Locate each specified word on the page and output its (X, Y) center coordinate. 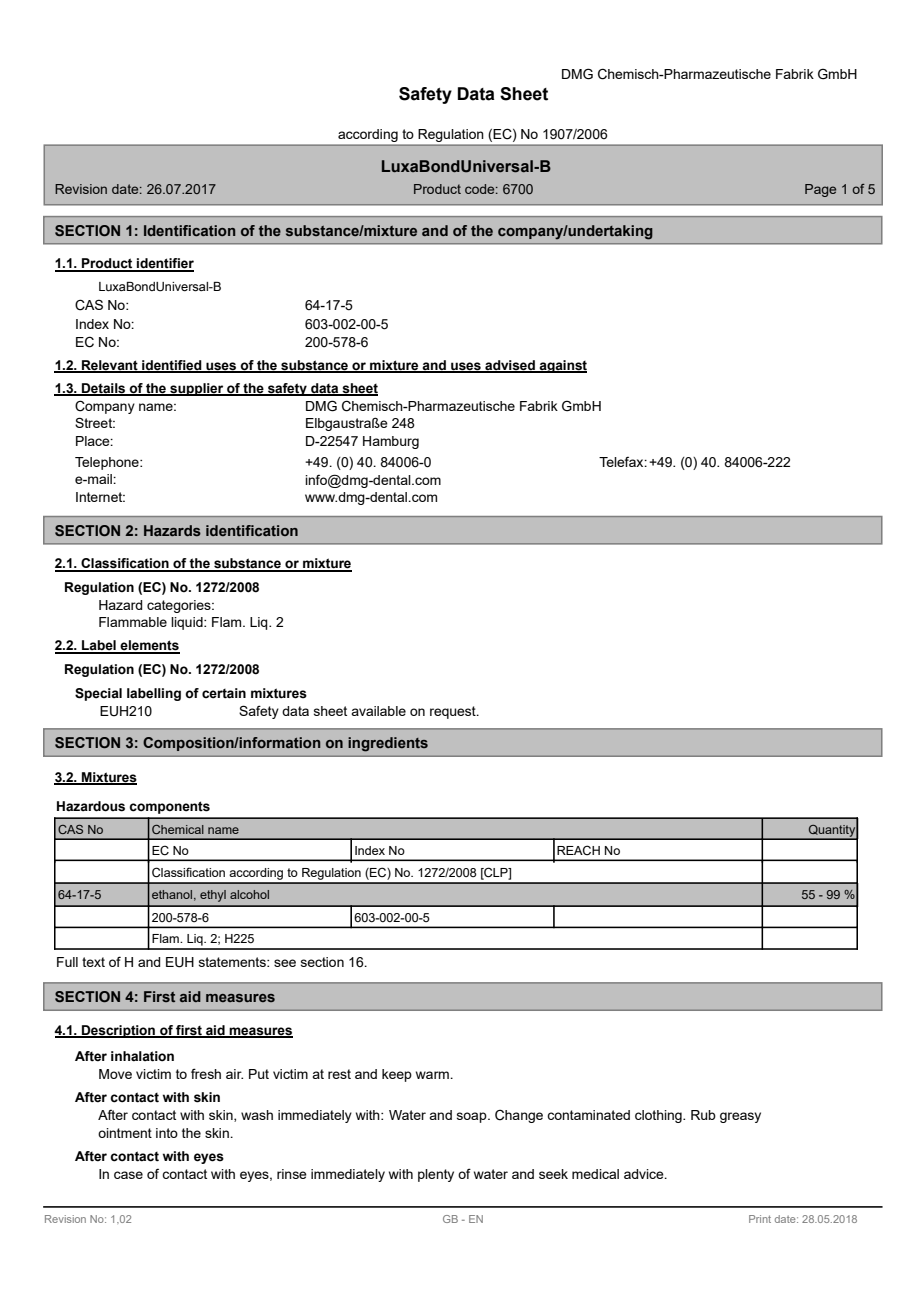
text (93, 962)
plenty (436, 1175)
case (128, 1175)
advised (510, 366)
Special (98, 694)
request (454, 712)
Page (820, 190)
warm (433, 1075)
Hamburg (391, 442)
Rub (703, 1115)
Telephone (108, 463)
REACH (578, 850)
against (562, 366)
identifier (164, 264)
